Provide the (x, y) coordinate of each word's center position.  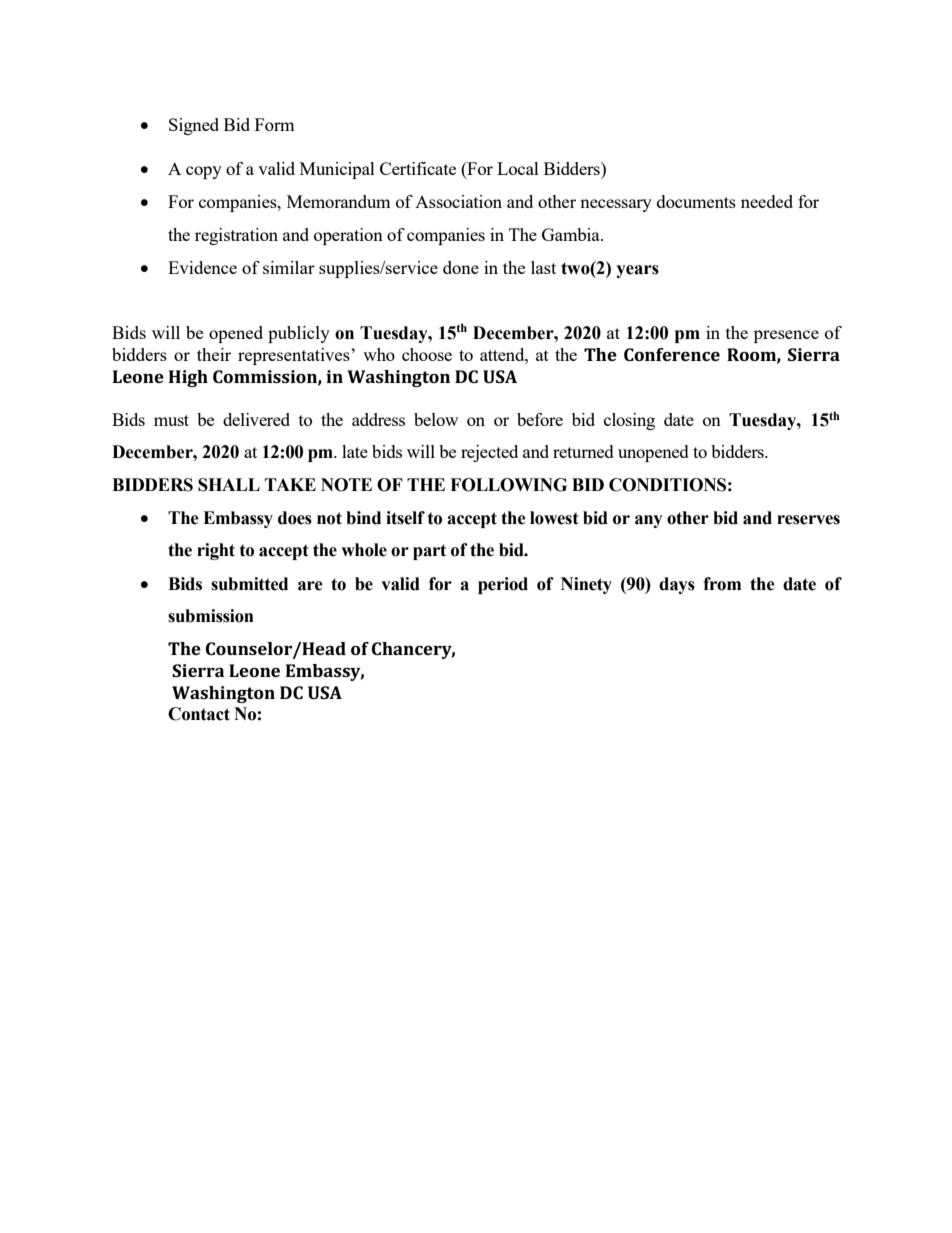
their (214, 354)
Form (275, 124)
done (461, 267)
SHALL (229, 485)
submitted (249, 584)
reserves (808, 520)
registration (236, 236)
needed (767, 201)
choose (427, 354)
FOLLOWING (508, 485)
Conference (672, 354)
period (503, 585)
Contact (199, 714)
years (637, 271)
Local (518, 168)
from (722, 584)
